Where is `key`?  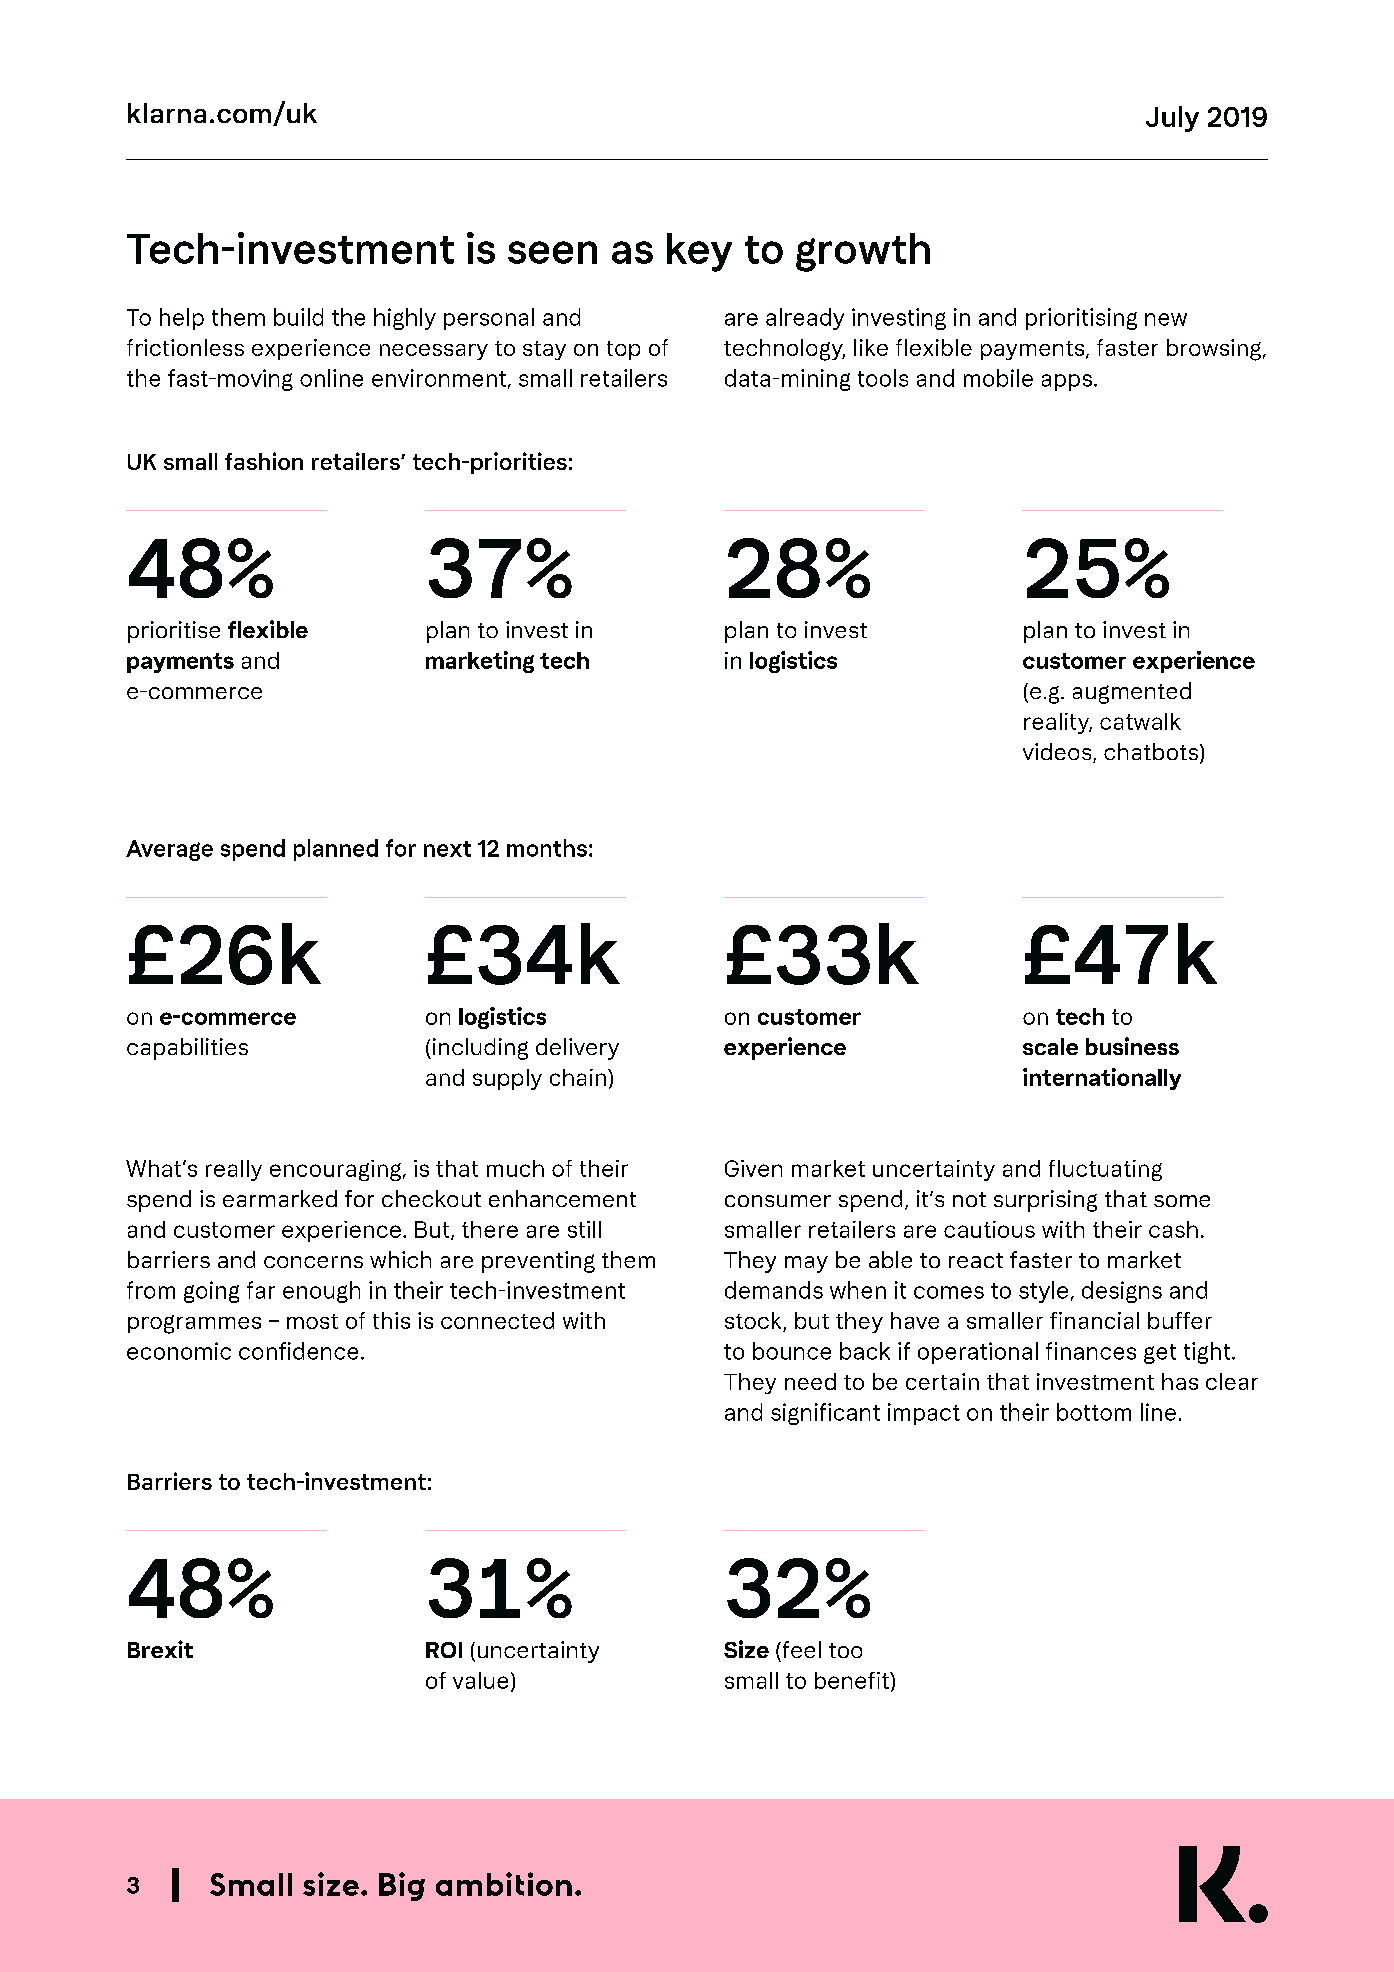
key is located at coordinates (699, 252).
